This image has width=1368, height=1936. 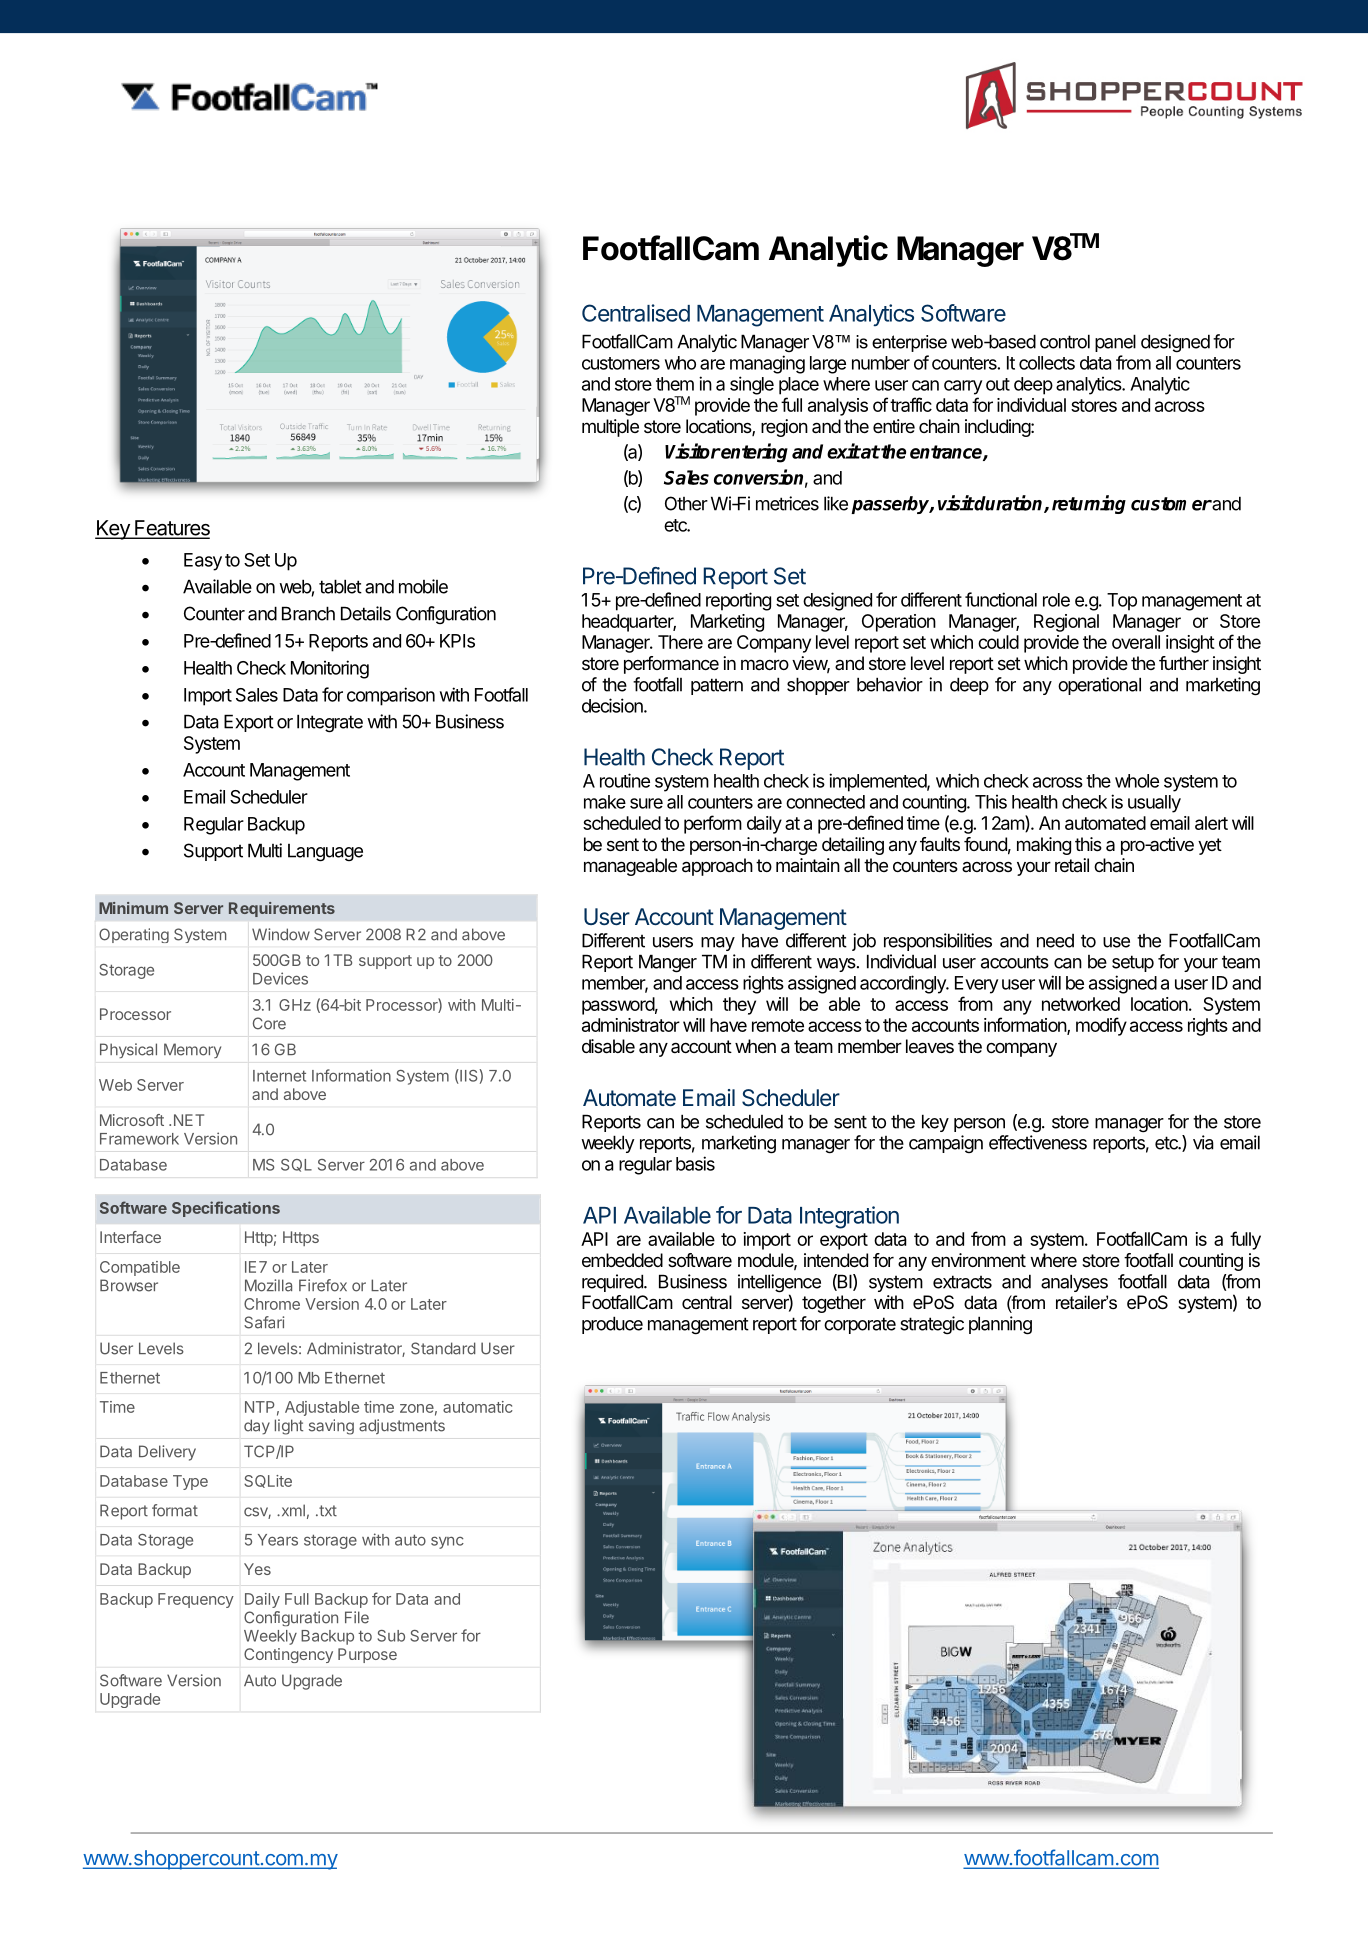 I want to click on Devices, so click(x=280, y=978).
